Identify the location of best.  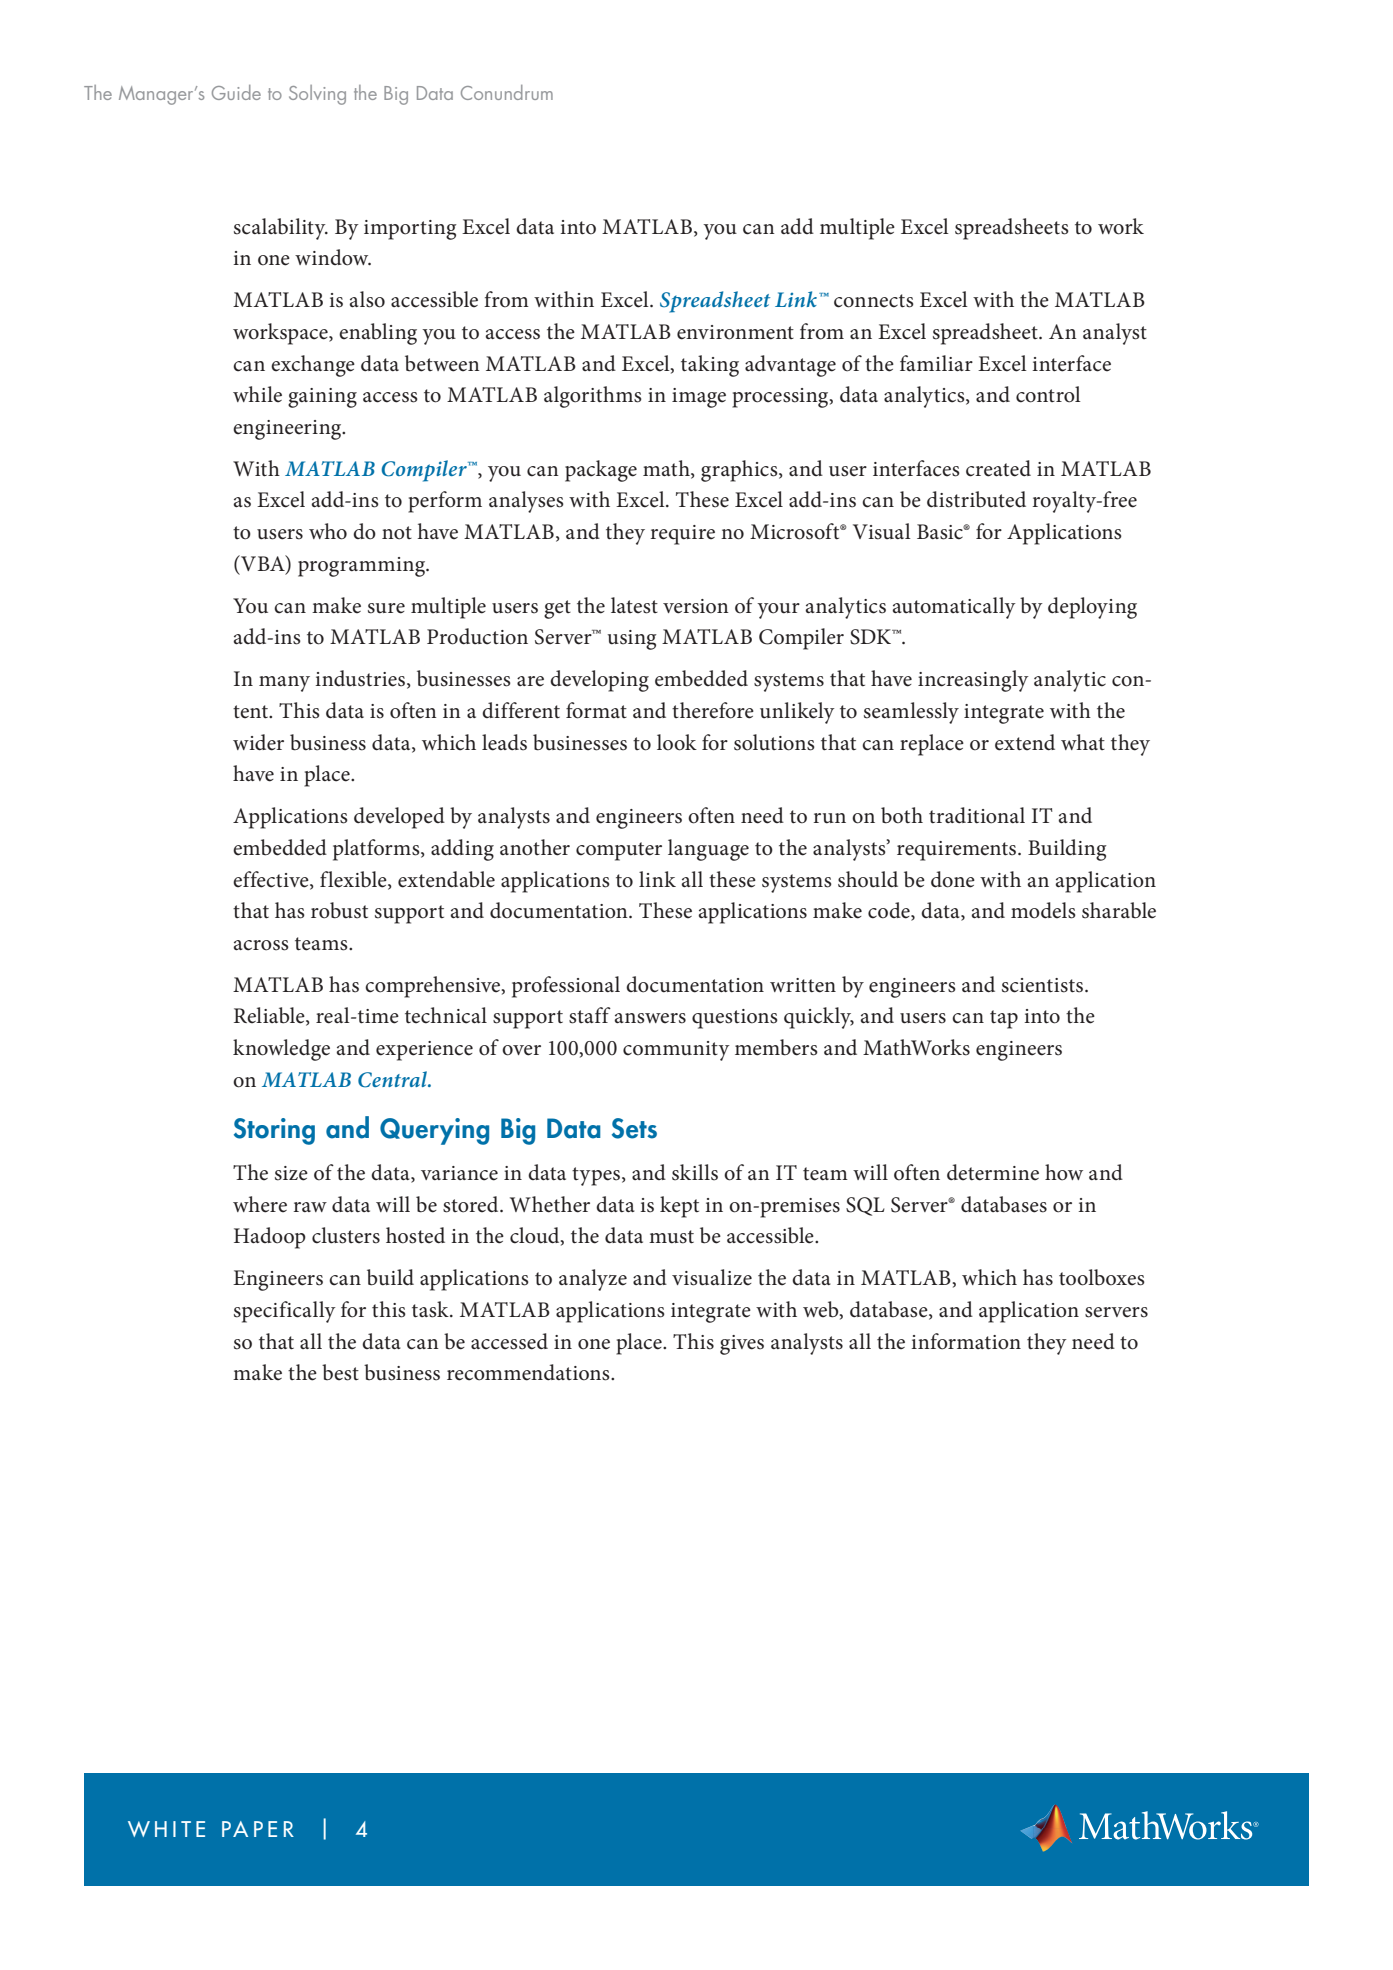
(340, 1372).
